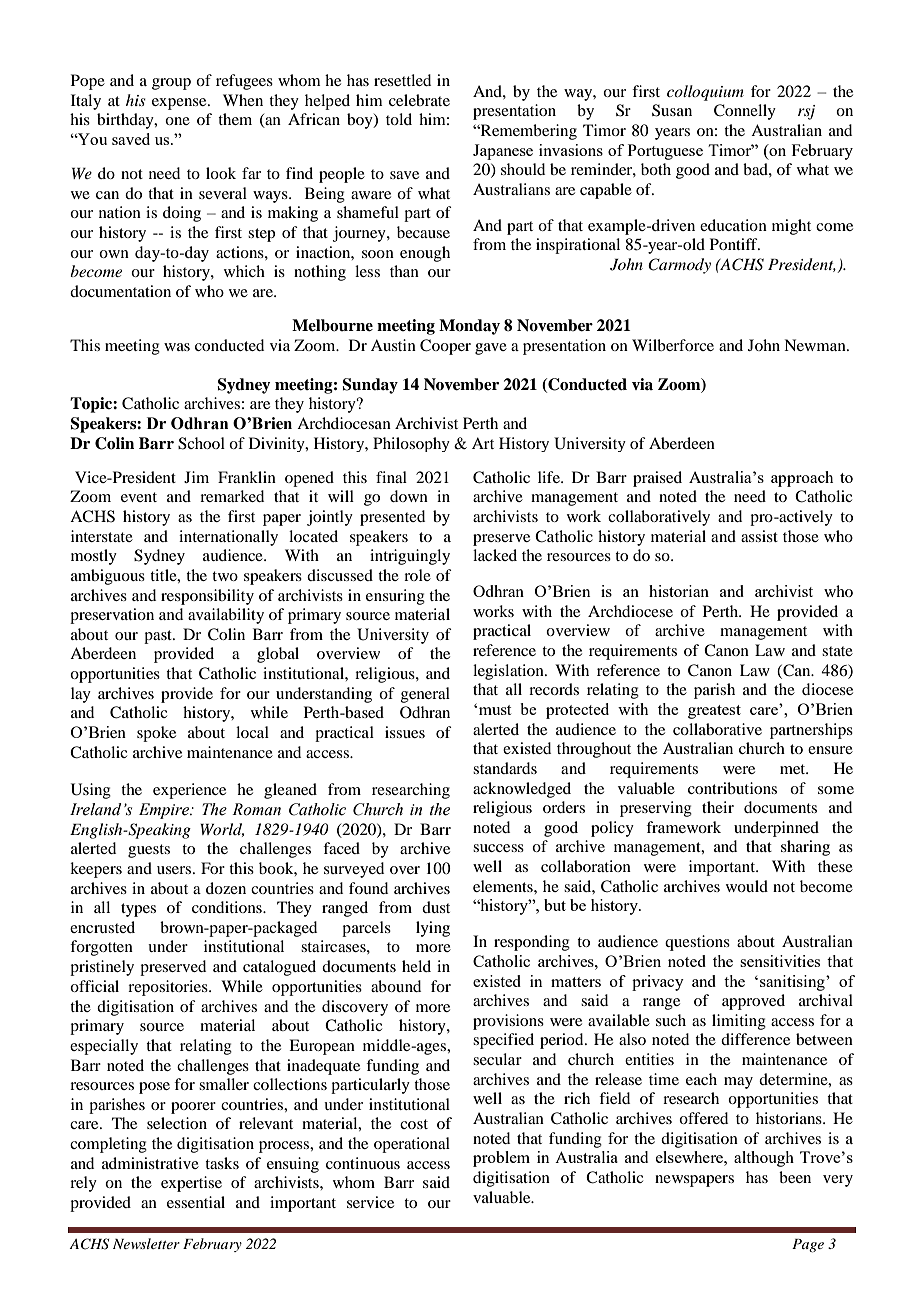 The height and width of the page is (1308, 924). Describe the element at coordinates (745, 112) in the page. I see `Connelly` at that location.
